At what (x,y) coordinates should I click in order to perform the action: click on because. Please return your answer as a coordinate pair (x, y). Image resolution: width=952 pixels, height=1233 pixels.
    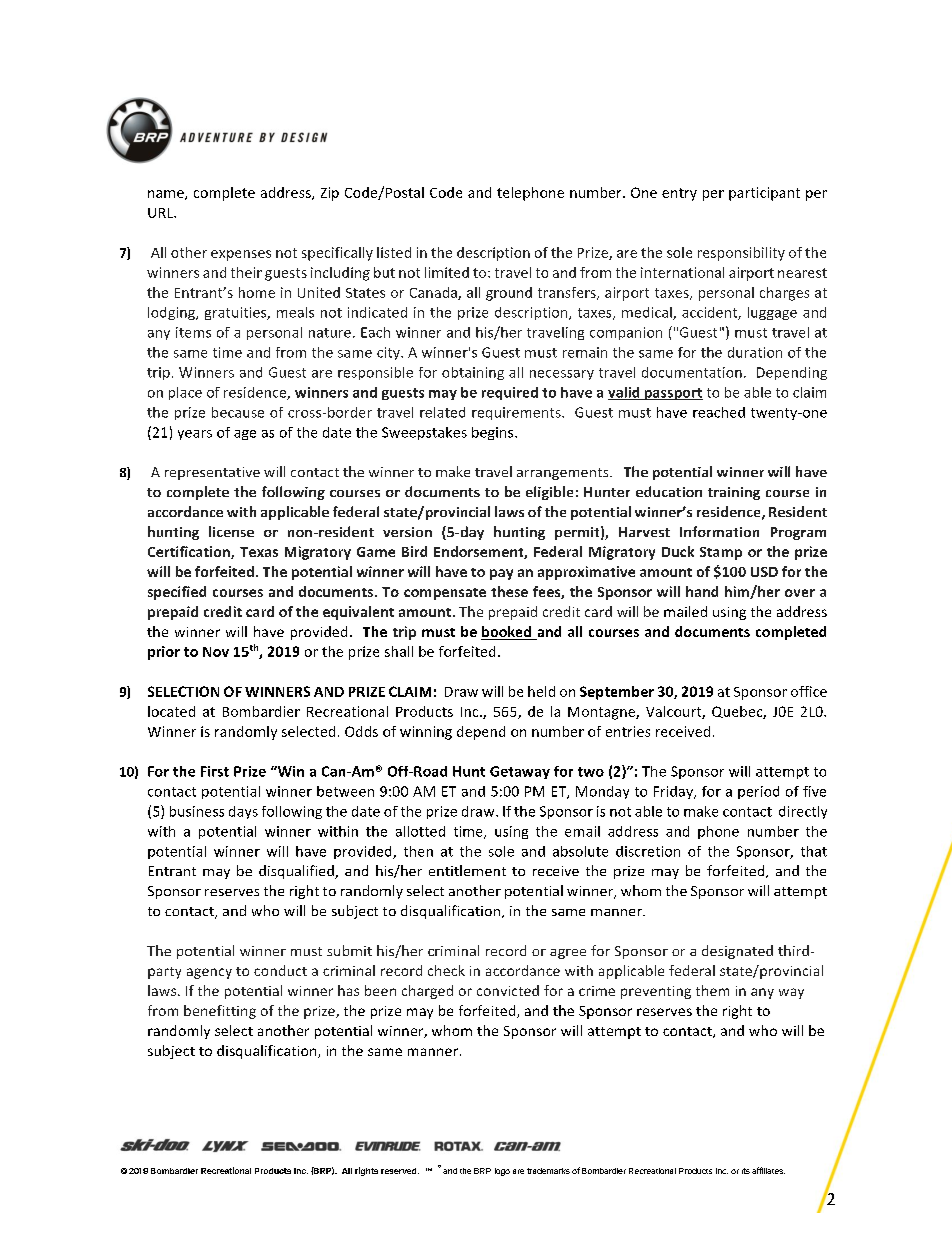
    Looking at the image, I should click on (238, 412).
